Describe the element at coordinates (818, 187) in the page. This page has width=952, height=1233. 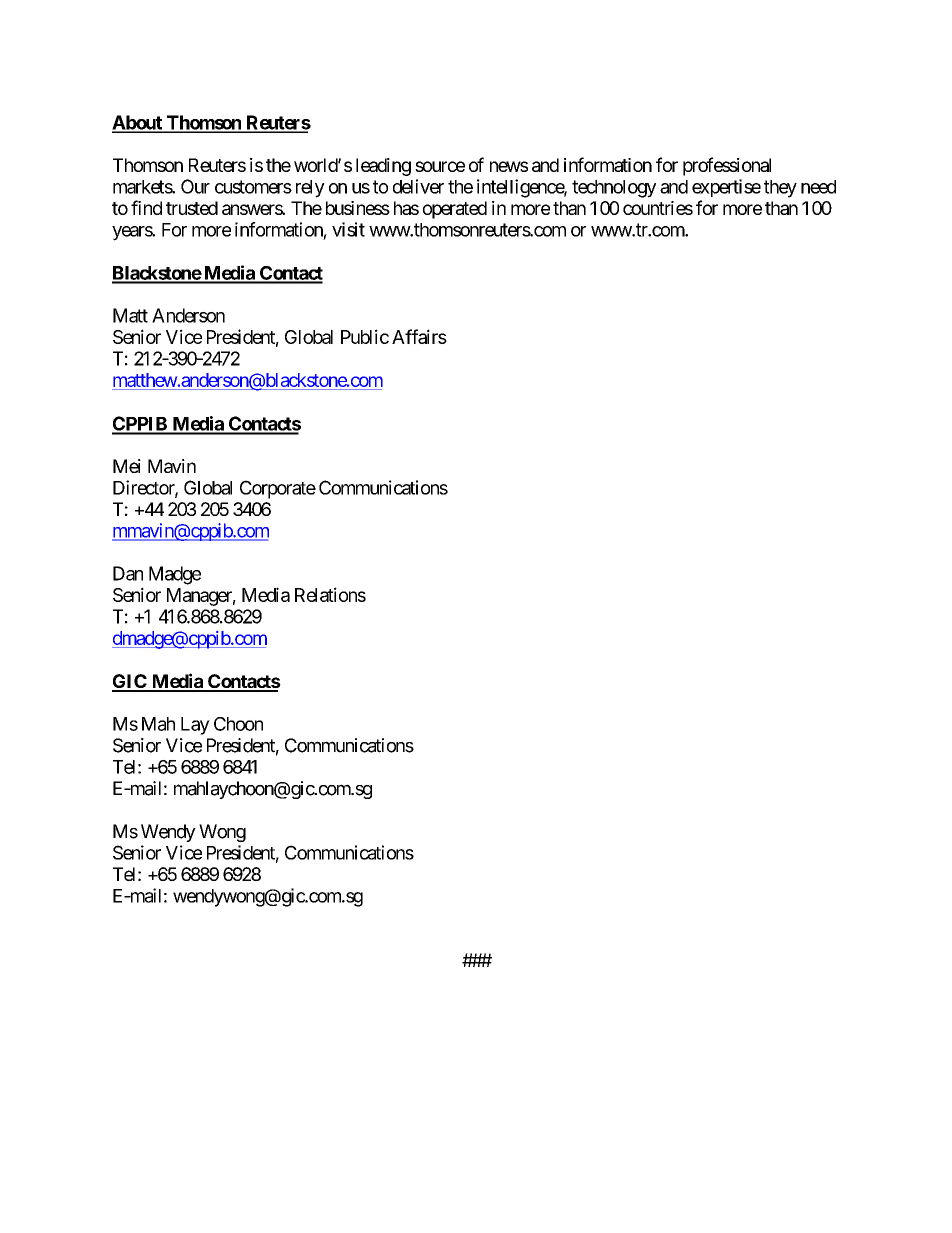
I see `need` at that location.
